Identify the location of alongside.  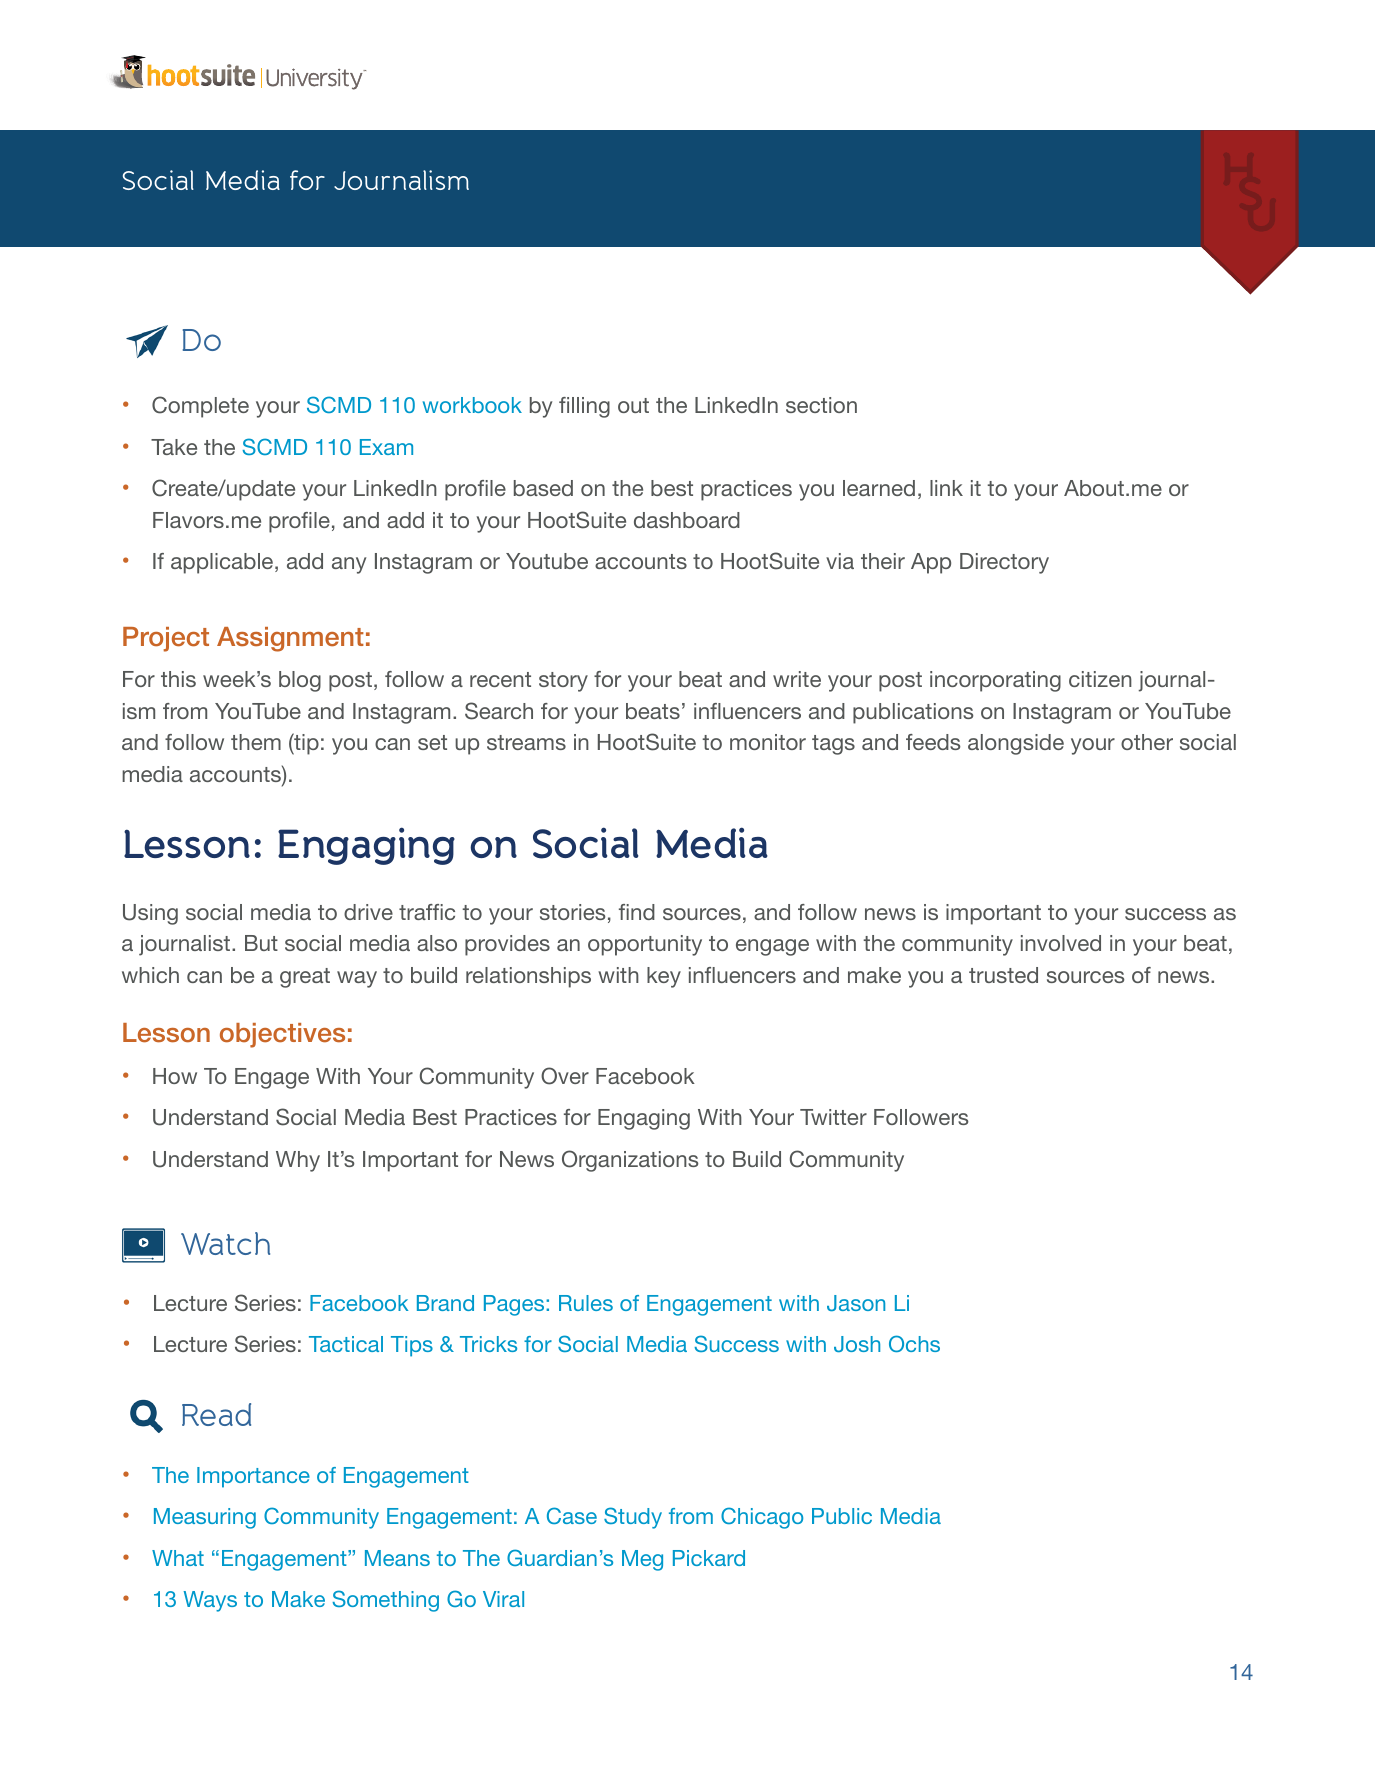
(1016, 744).
